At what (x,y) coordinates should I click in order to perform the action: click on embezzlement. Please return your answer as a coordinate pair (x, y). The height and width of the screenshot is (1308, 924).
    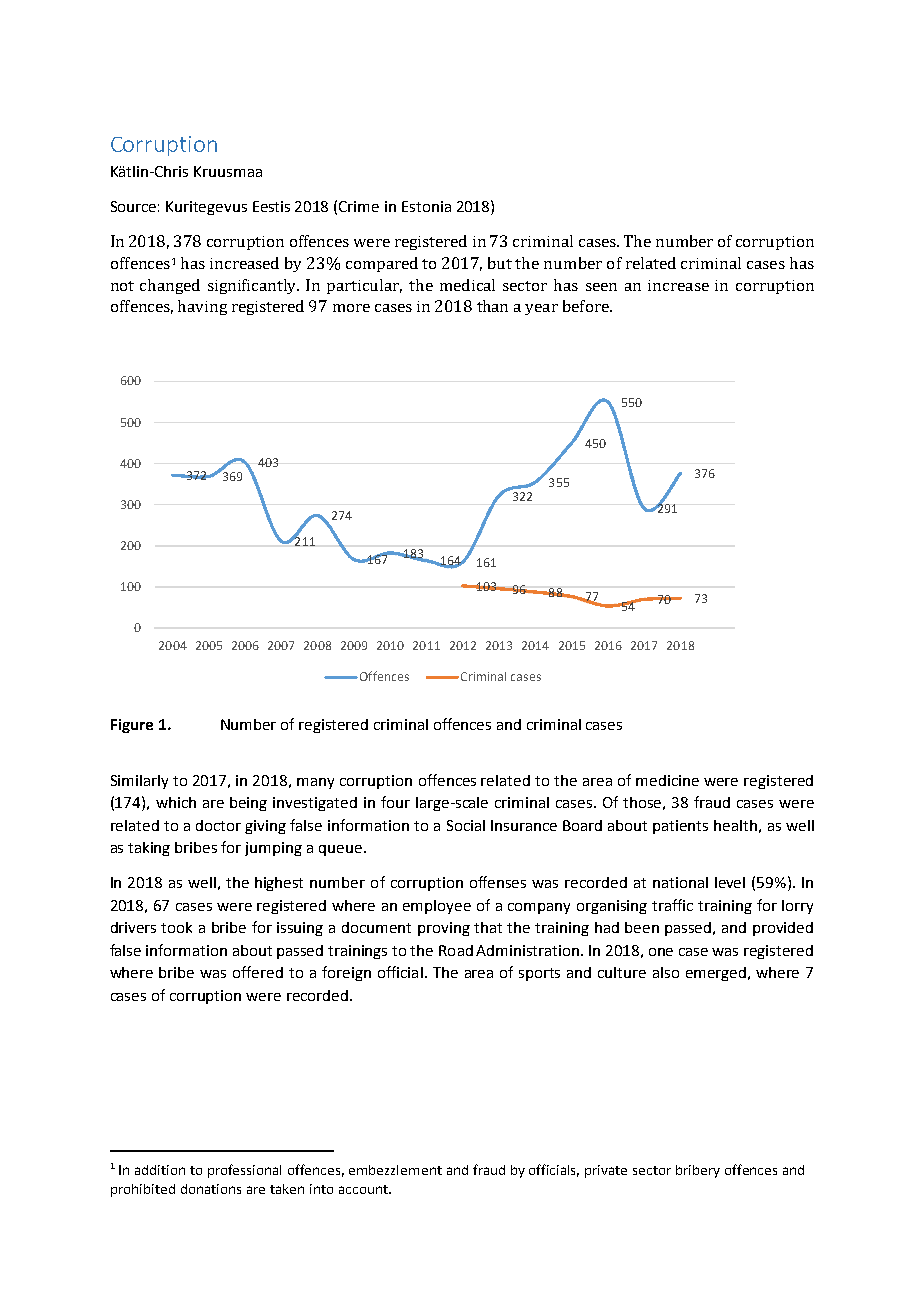
    Looking at the image, I should click on (395, 1170).
